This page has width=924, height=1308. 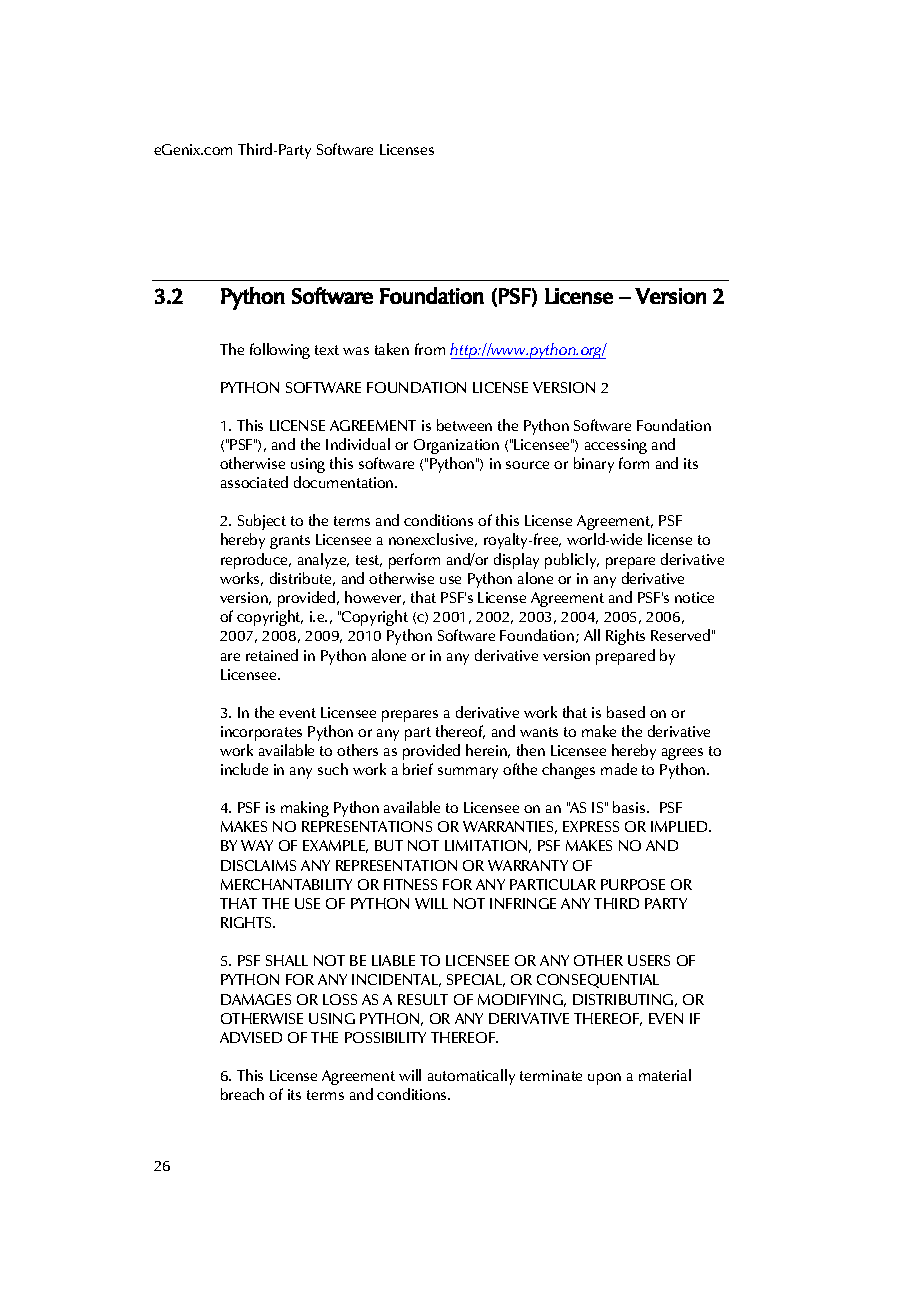 I want to click on breach, so click(x=242, y=1094).
